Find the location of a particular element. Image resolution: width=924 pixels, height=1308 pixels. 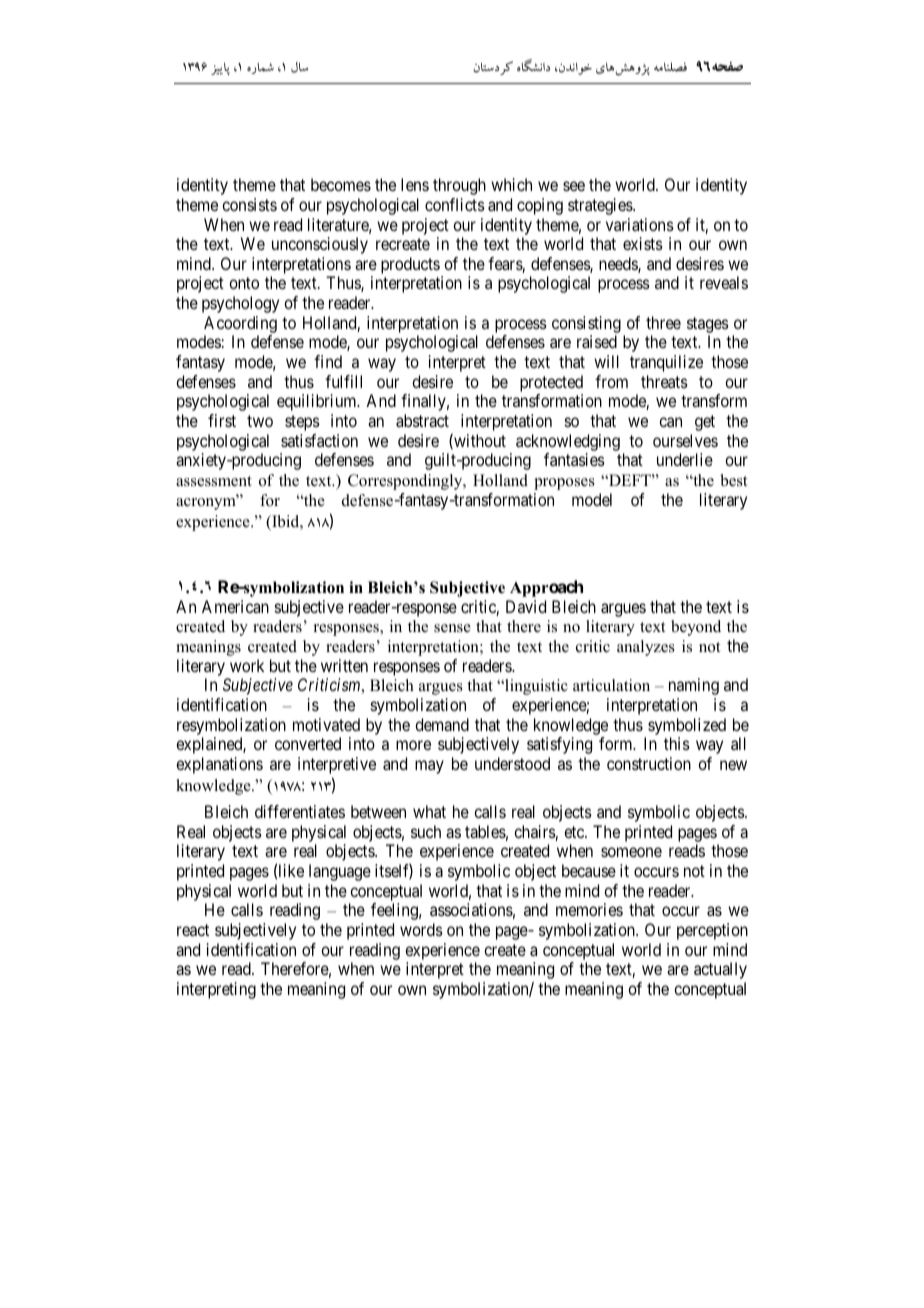

naming is located at coordinates (694, 686).
